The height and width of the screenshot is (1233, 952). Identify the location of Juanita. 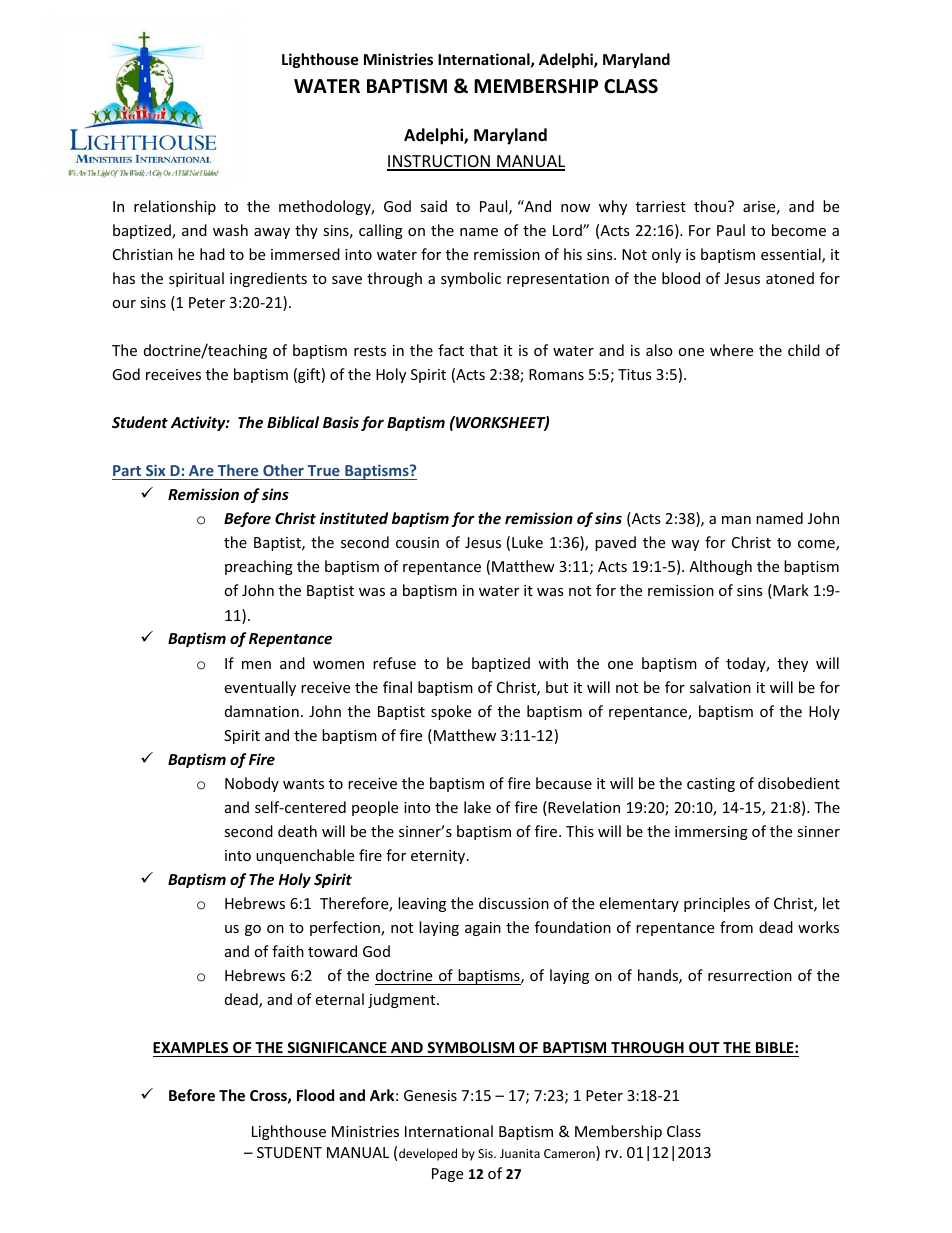
(520, 1153).
